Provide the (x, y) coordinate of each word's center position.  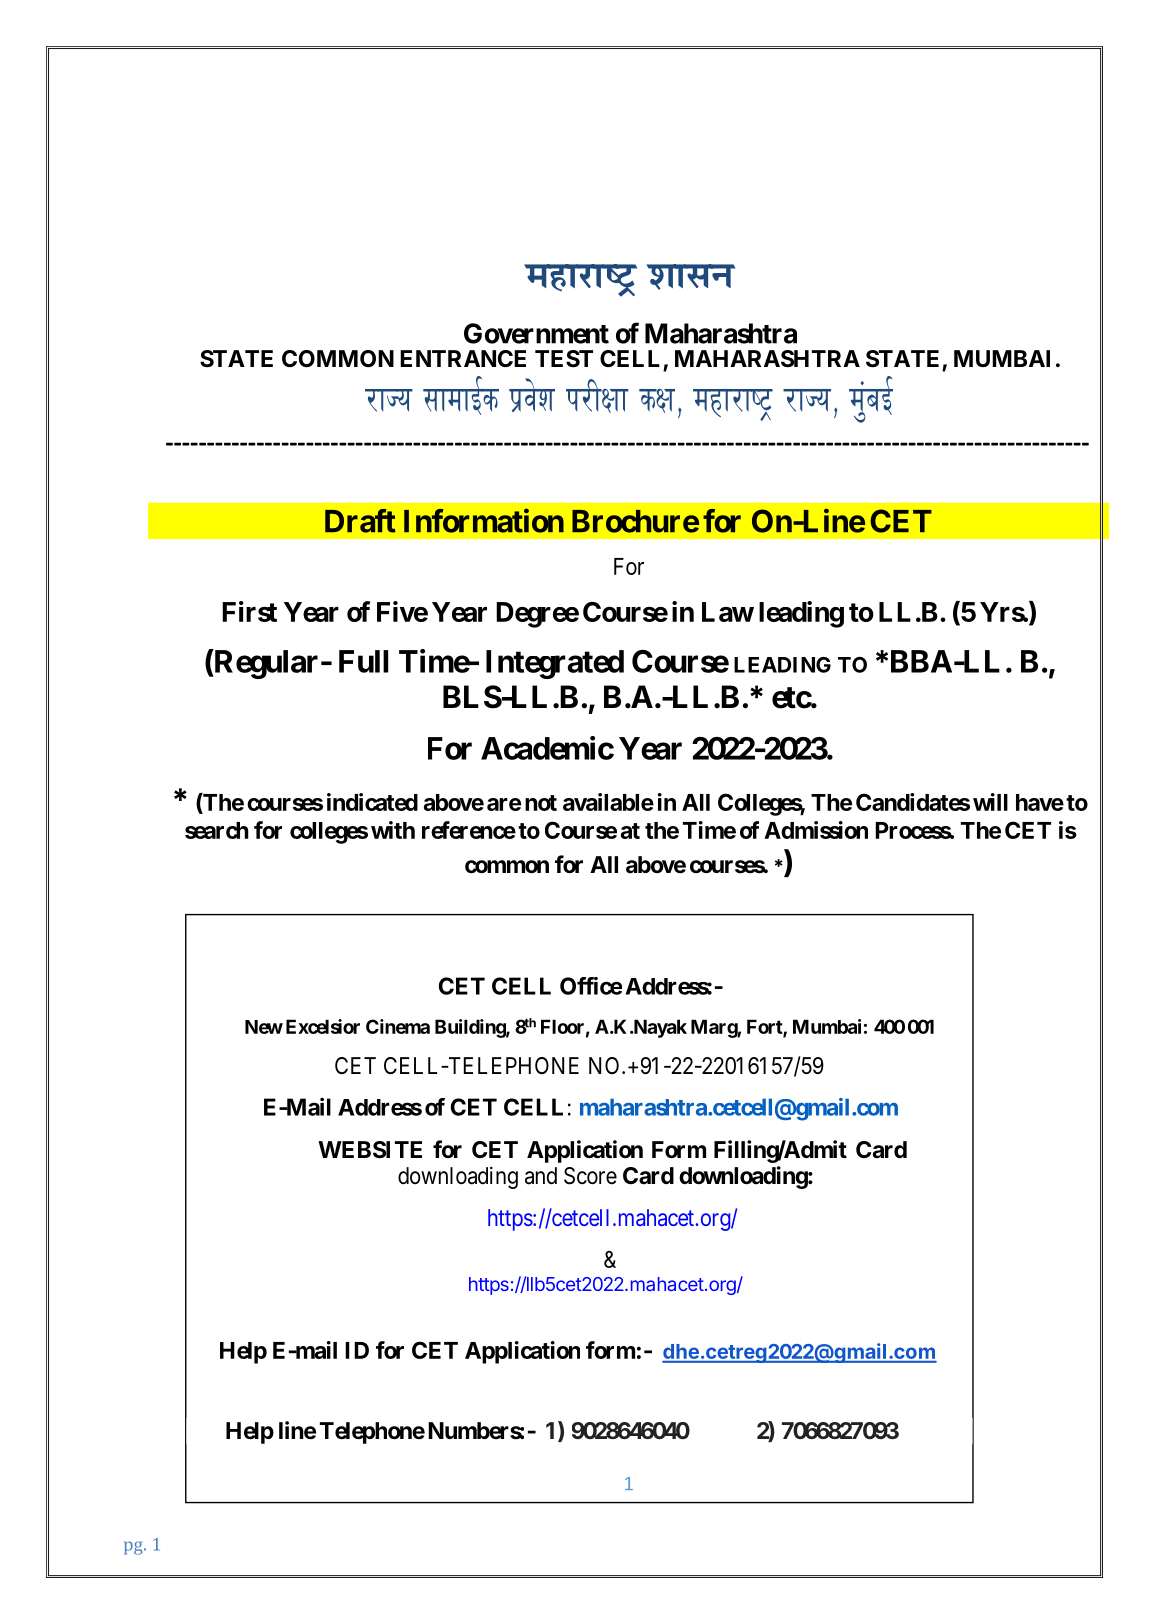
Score (590, 1176)
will (990, 802)
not (541, 803)
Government (536, 333)
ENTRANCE (463, 358)
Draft (360, 521)
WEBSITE (370, 1150)
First (249, 611)
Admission (816, 830)
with (393, 830)
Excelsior (323, 1026)
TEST (564, 359)
